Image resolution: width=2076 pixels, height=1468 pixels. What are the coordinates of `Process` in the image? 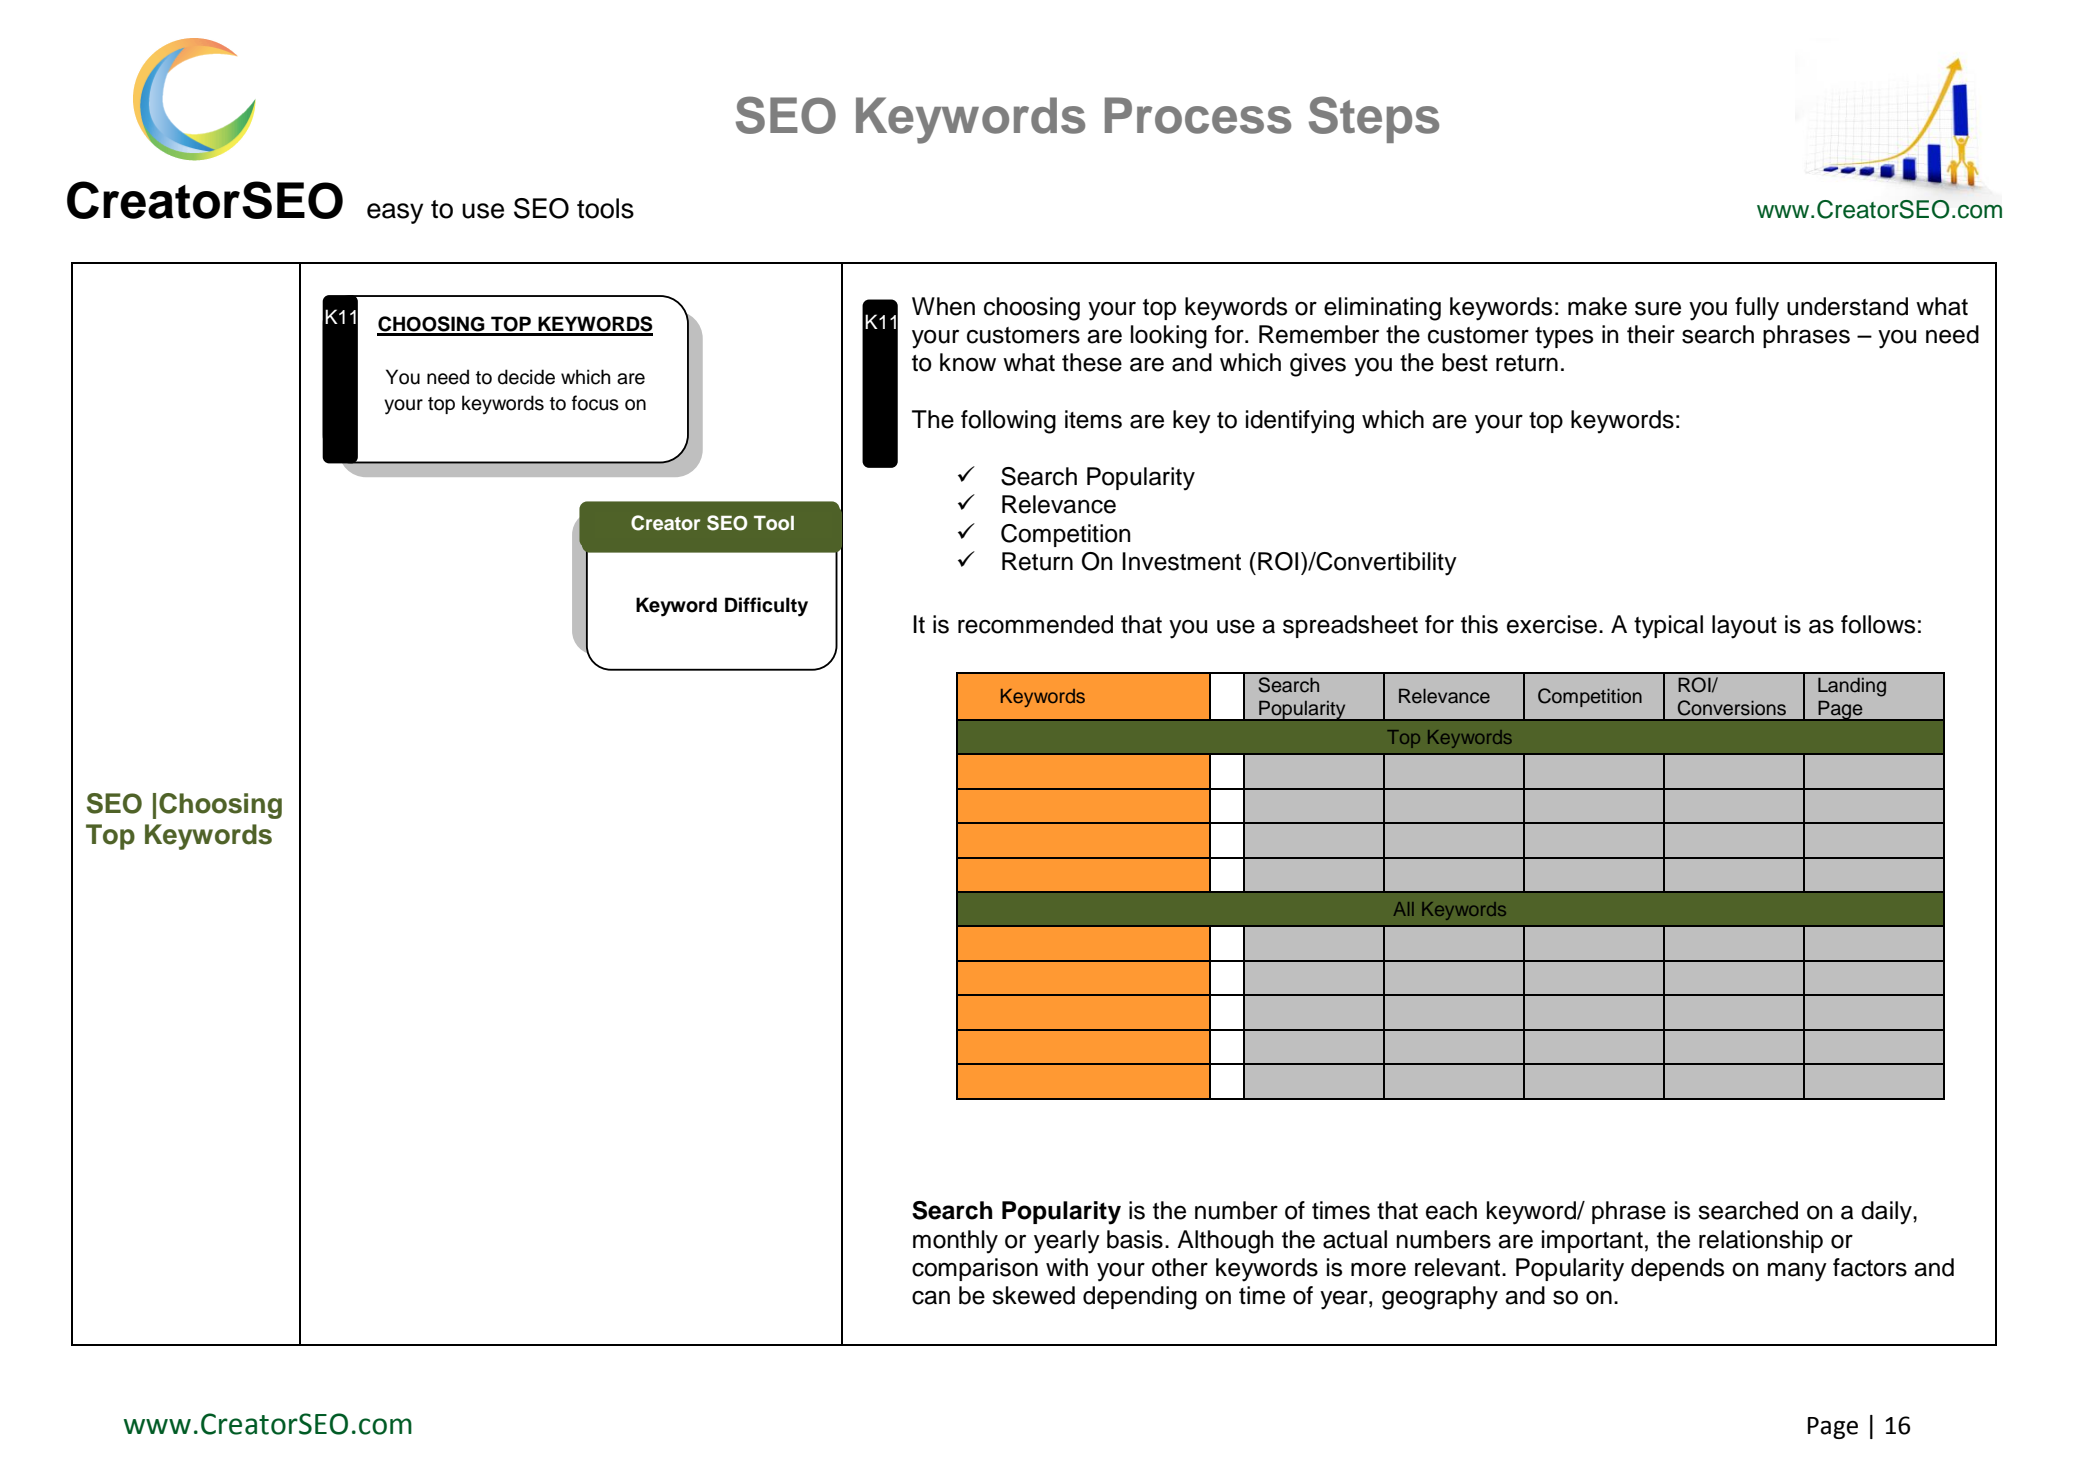 It's located at (1198, 115).
